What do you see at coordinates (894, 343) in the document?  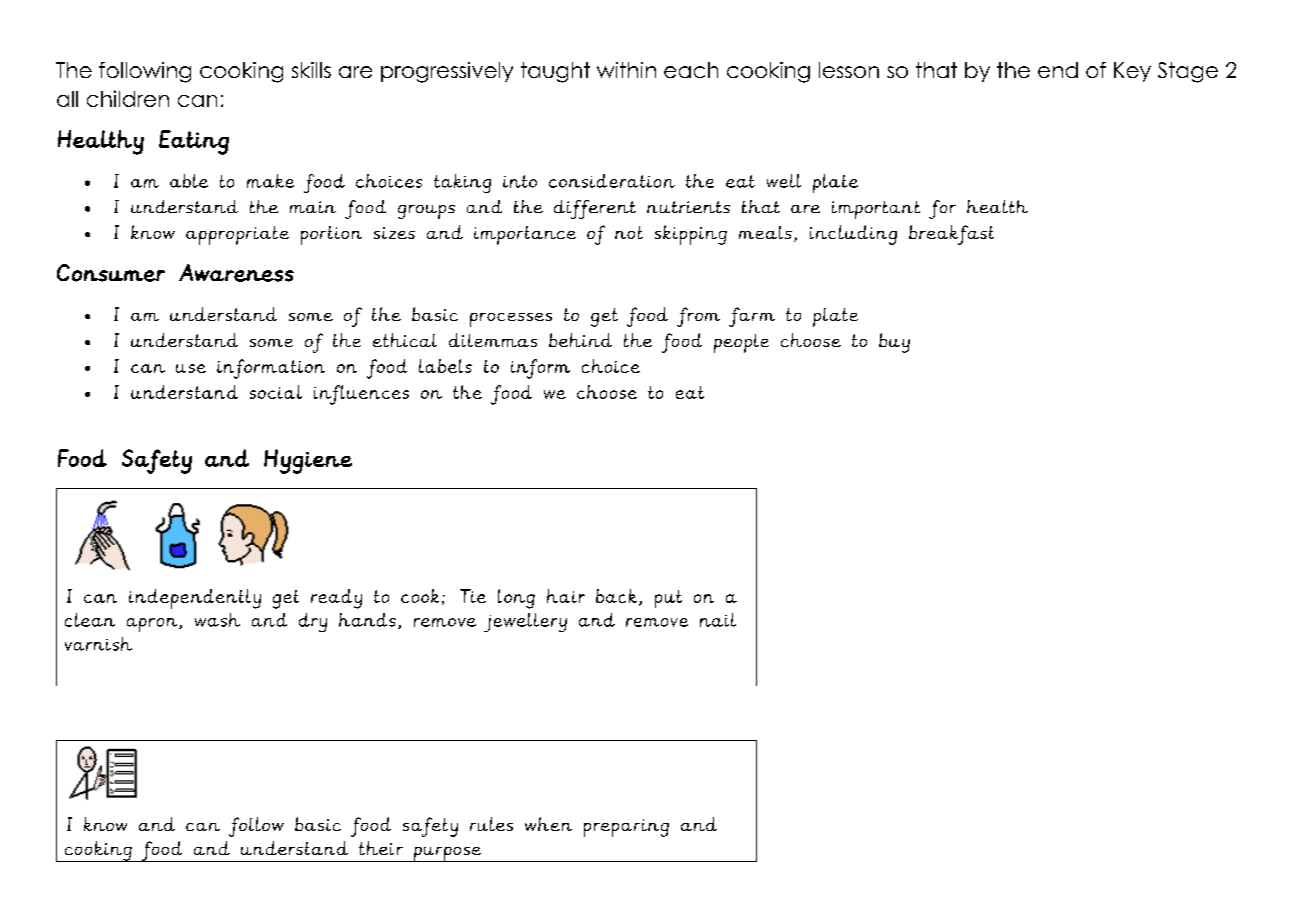 I see `buy` at bounding box center [894, 343].
